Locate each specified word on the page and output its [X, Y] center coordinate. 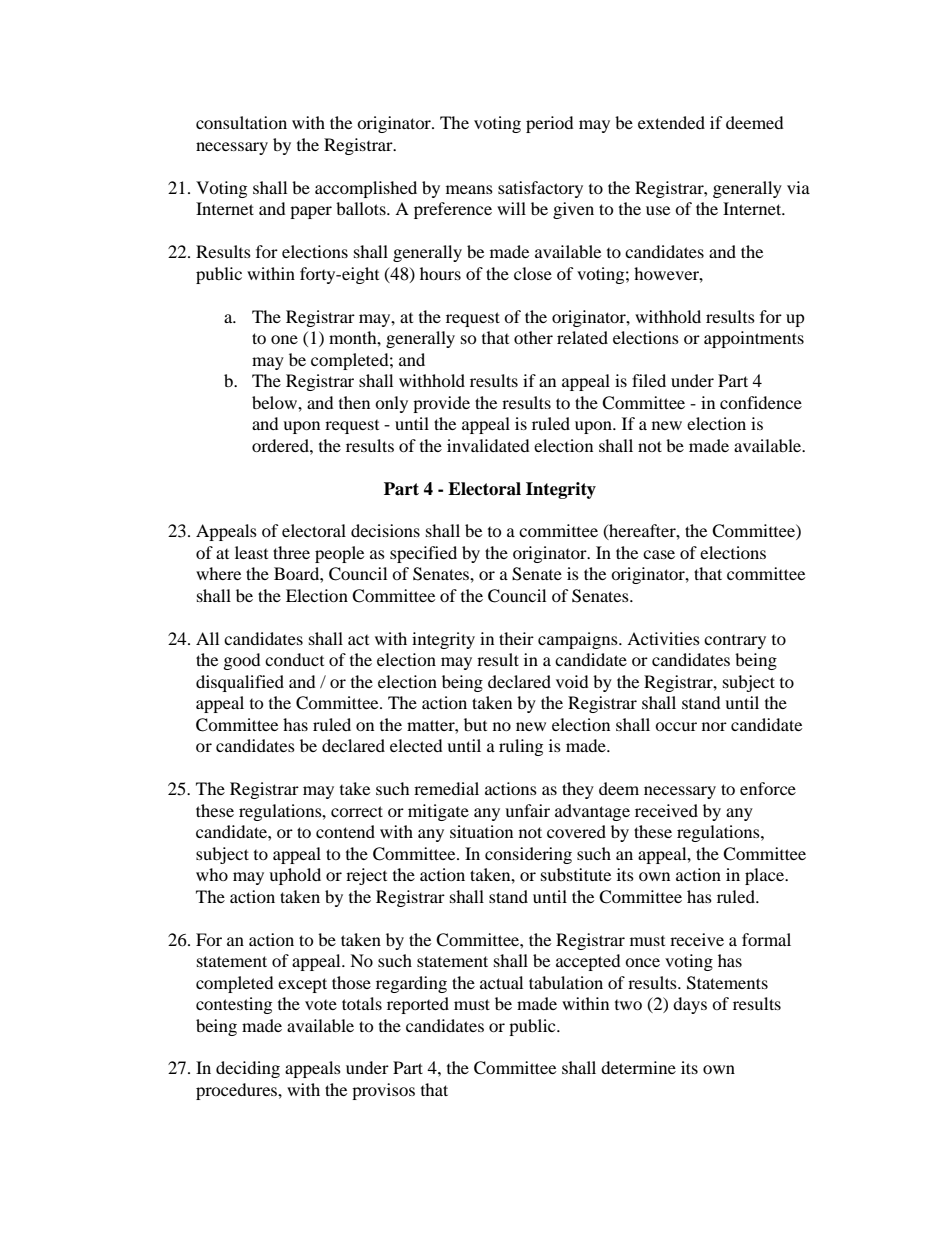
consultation [241, 122]
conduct [294, 659]
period [550, 124]
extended [671, 122]
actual [501, 982]
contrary [735, 642]
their [516, 638]
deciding [248, 1069]
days [690, 1005]
